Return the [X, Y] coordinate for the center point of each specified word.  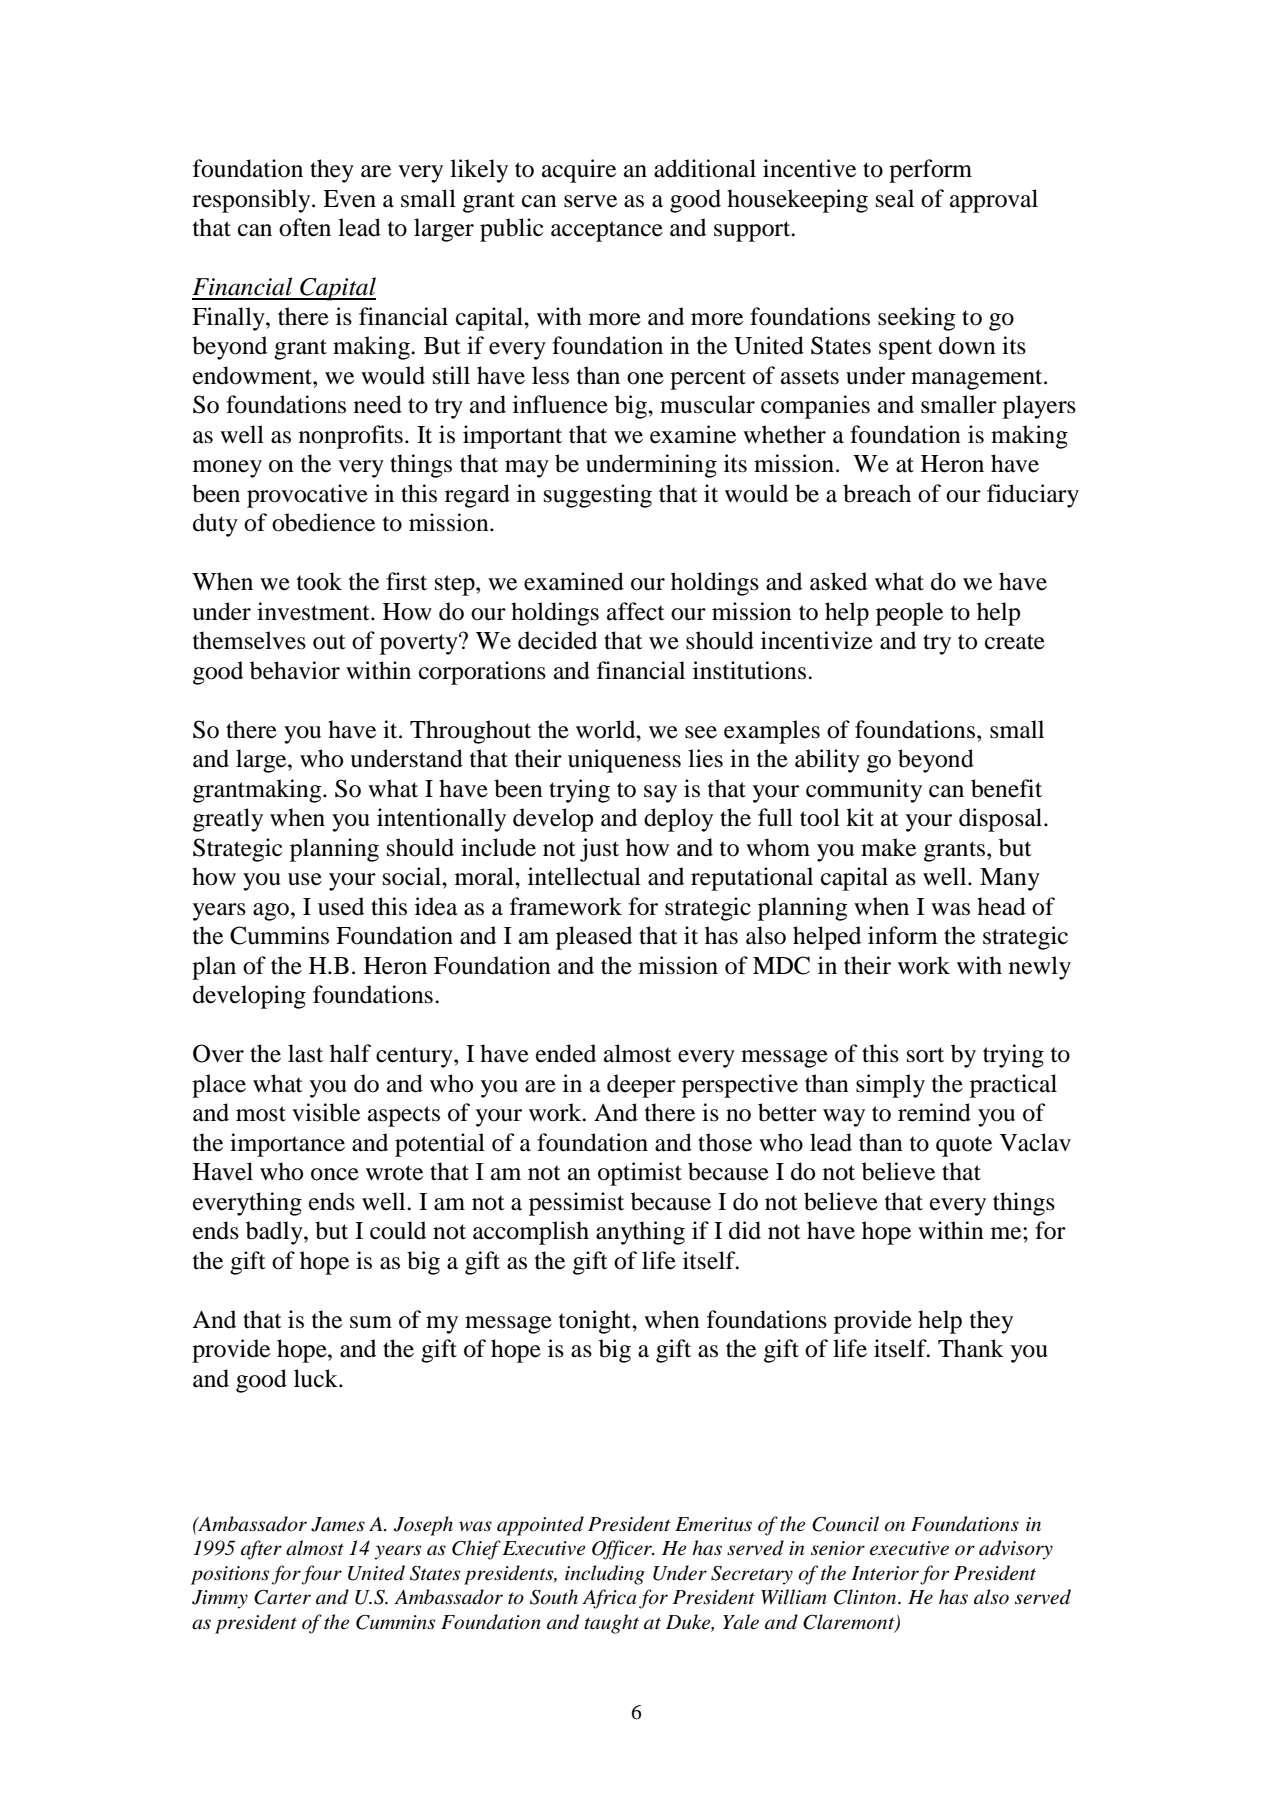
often [305, 227]
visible [326, 1112]
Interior [885, 1573]
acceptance [607, 231]
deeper [641, 1086]
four [322, 1575]
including [605, 1575]
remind [934, 1112]
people [909, 614]
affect [636, 611]
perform [930, 171]
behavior [295, 670]
